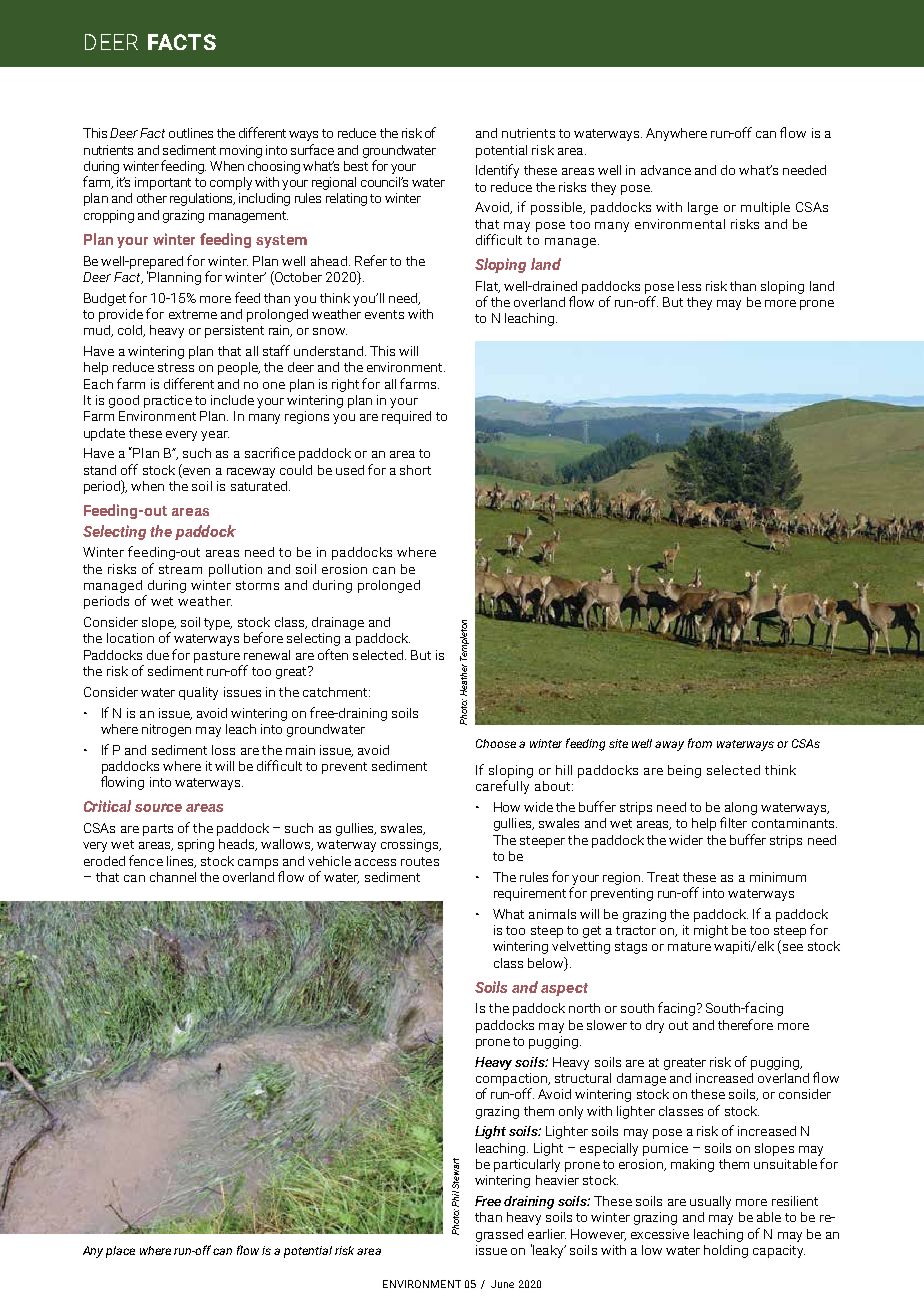  Describe the element at coordinates (163, 183) in the image. I see `important` at that location.
